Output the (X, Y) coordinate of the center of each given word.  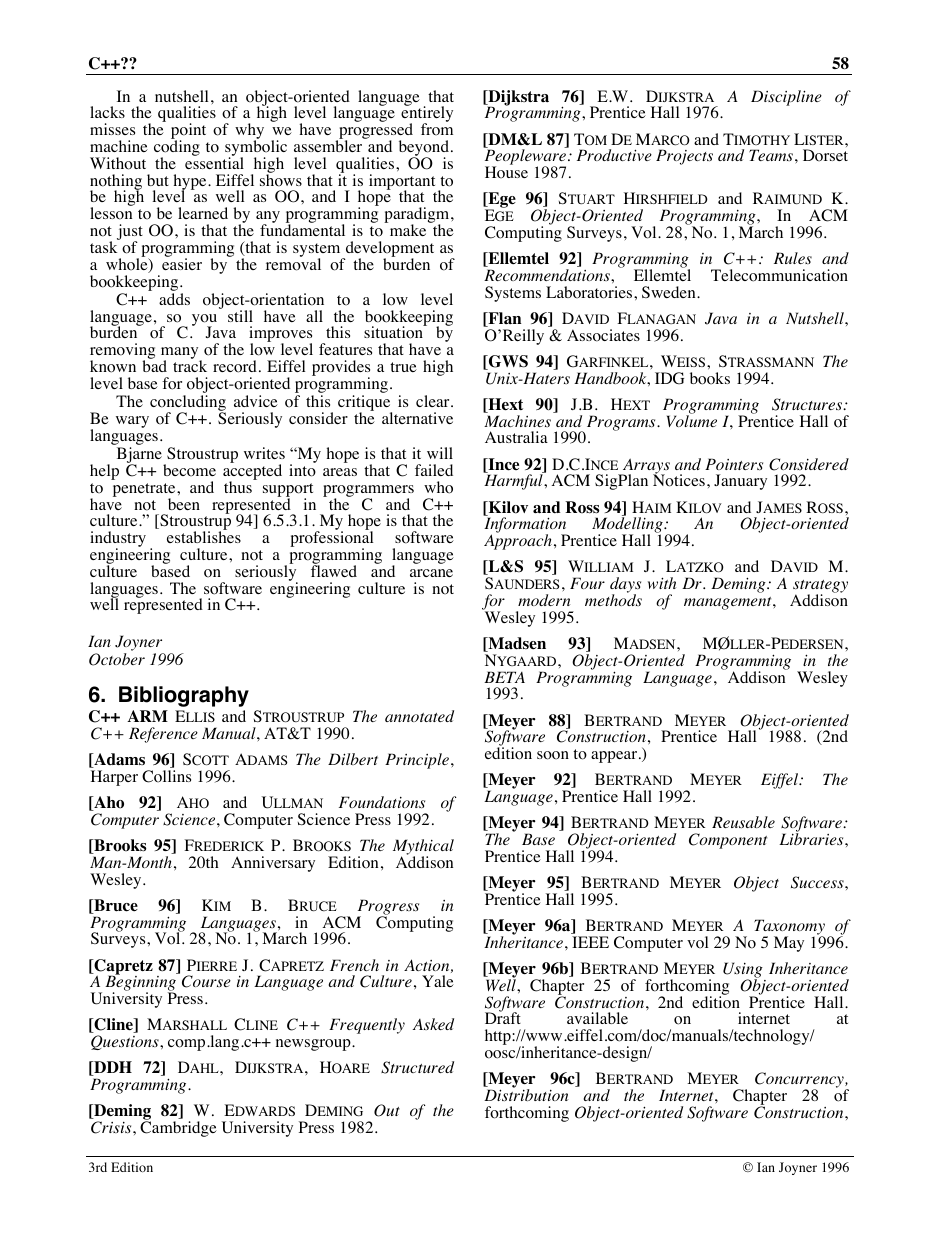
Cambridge (178, 1128)
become (189, 470)
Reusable (743, 822)
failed (434, 470)
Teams (771, 155)
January (740, 482)
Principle (417, 761)
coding (177, 148)
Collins (166, 776)
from (437, 128)
